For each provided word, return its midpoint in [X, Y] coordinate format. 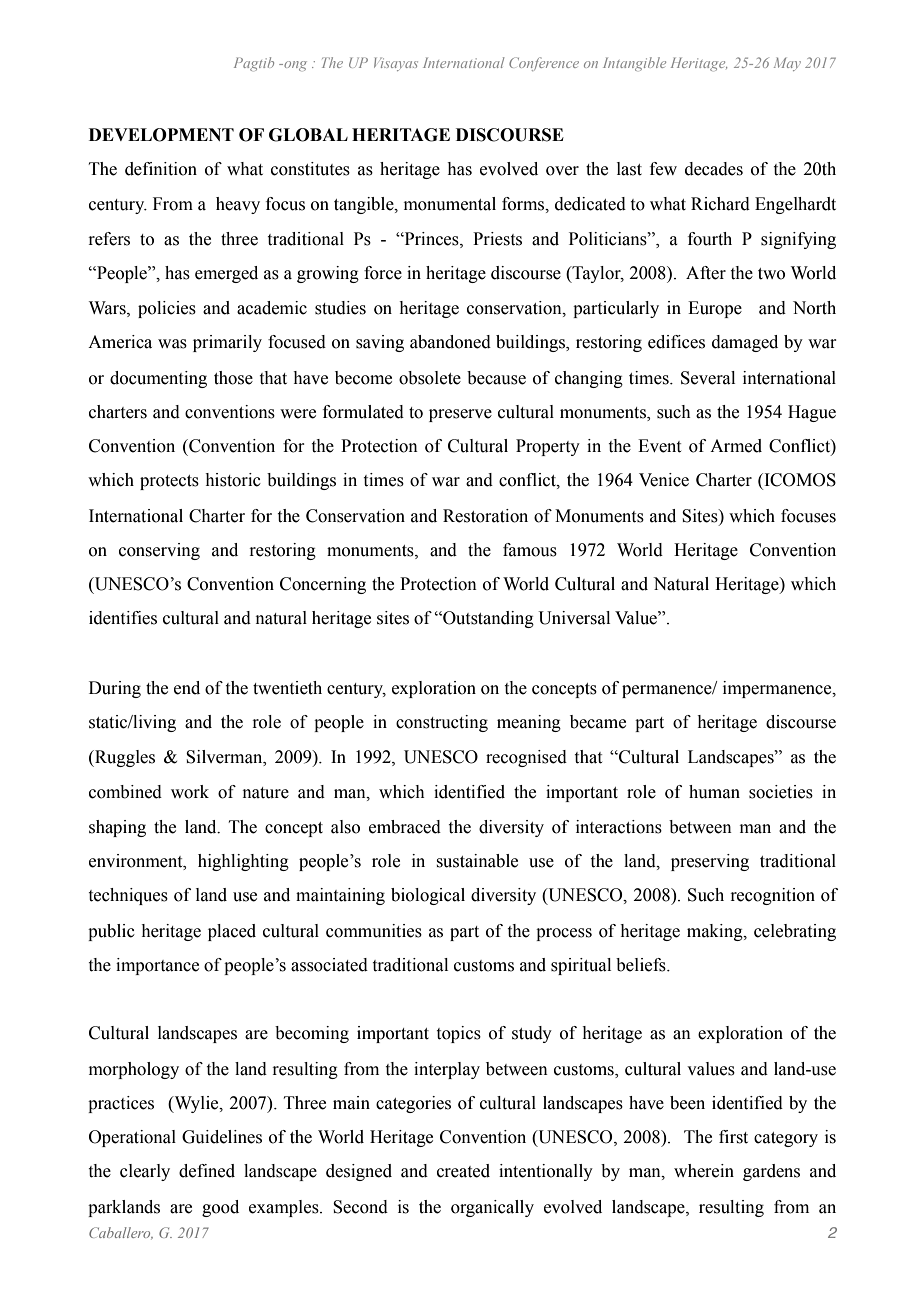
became [598, 722]
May [787, 64]
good [220, 1208]
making [716, 932]
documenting [158, 379]
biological [428, 896]
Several [708, 378]
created [463, 1171]
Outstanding [487, 619]
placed [232, 932]
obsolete [430, 378]
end [187, 688]
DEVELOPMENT [161, 135]
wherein [704, 1171]
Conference [544, 64]
